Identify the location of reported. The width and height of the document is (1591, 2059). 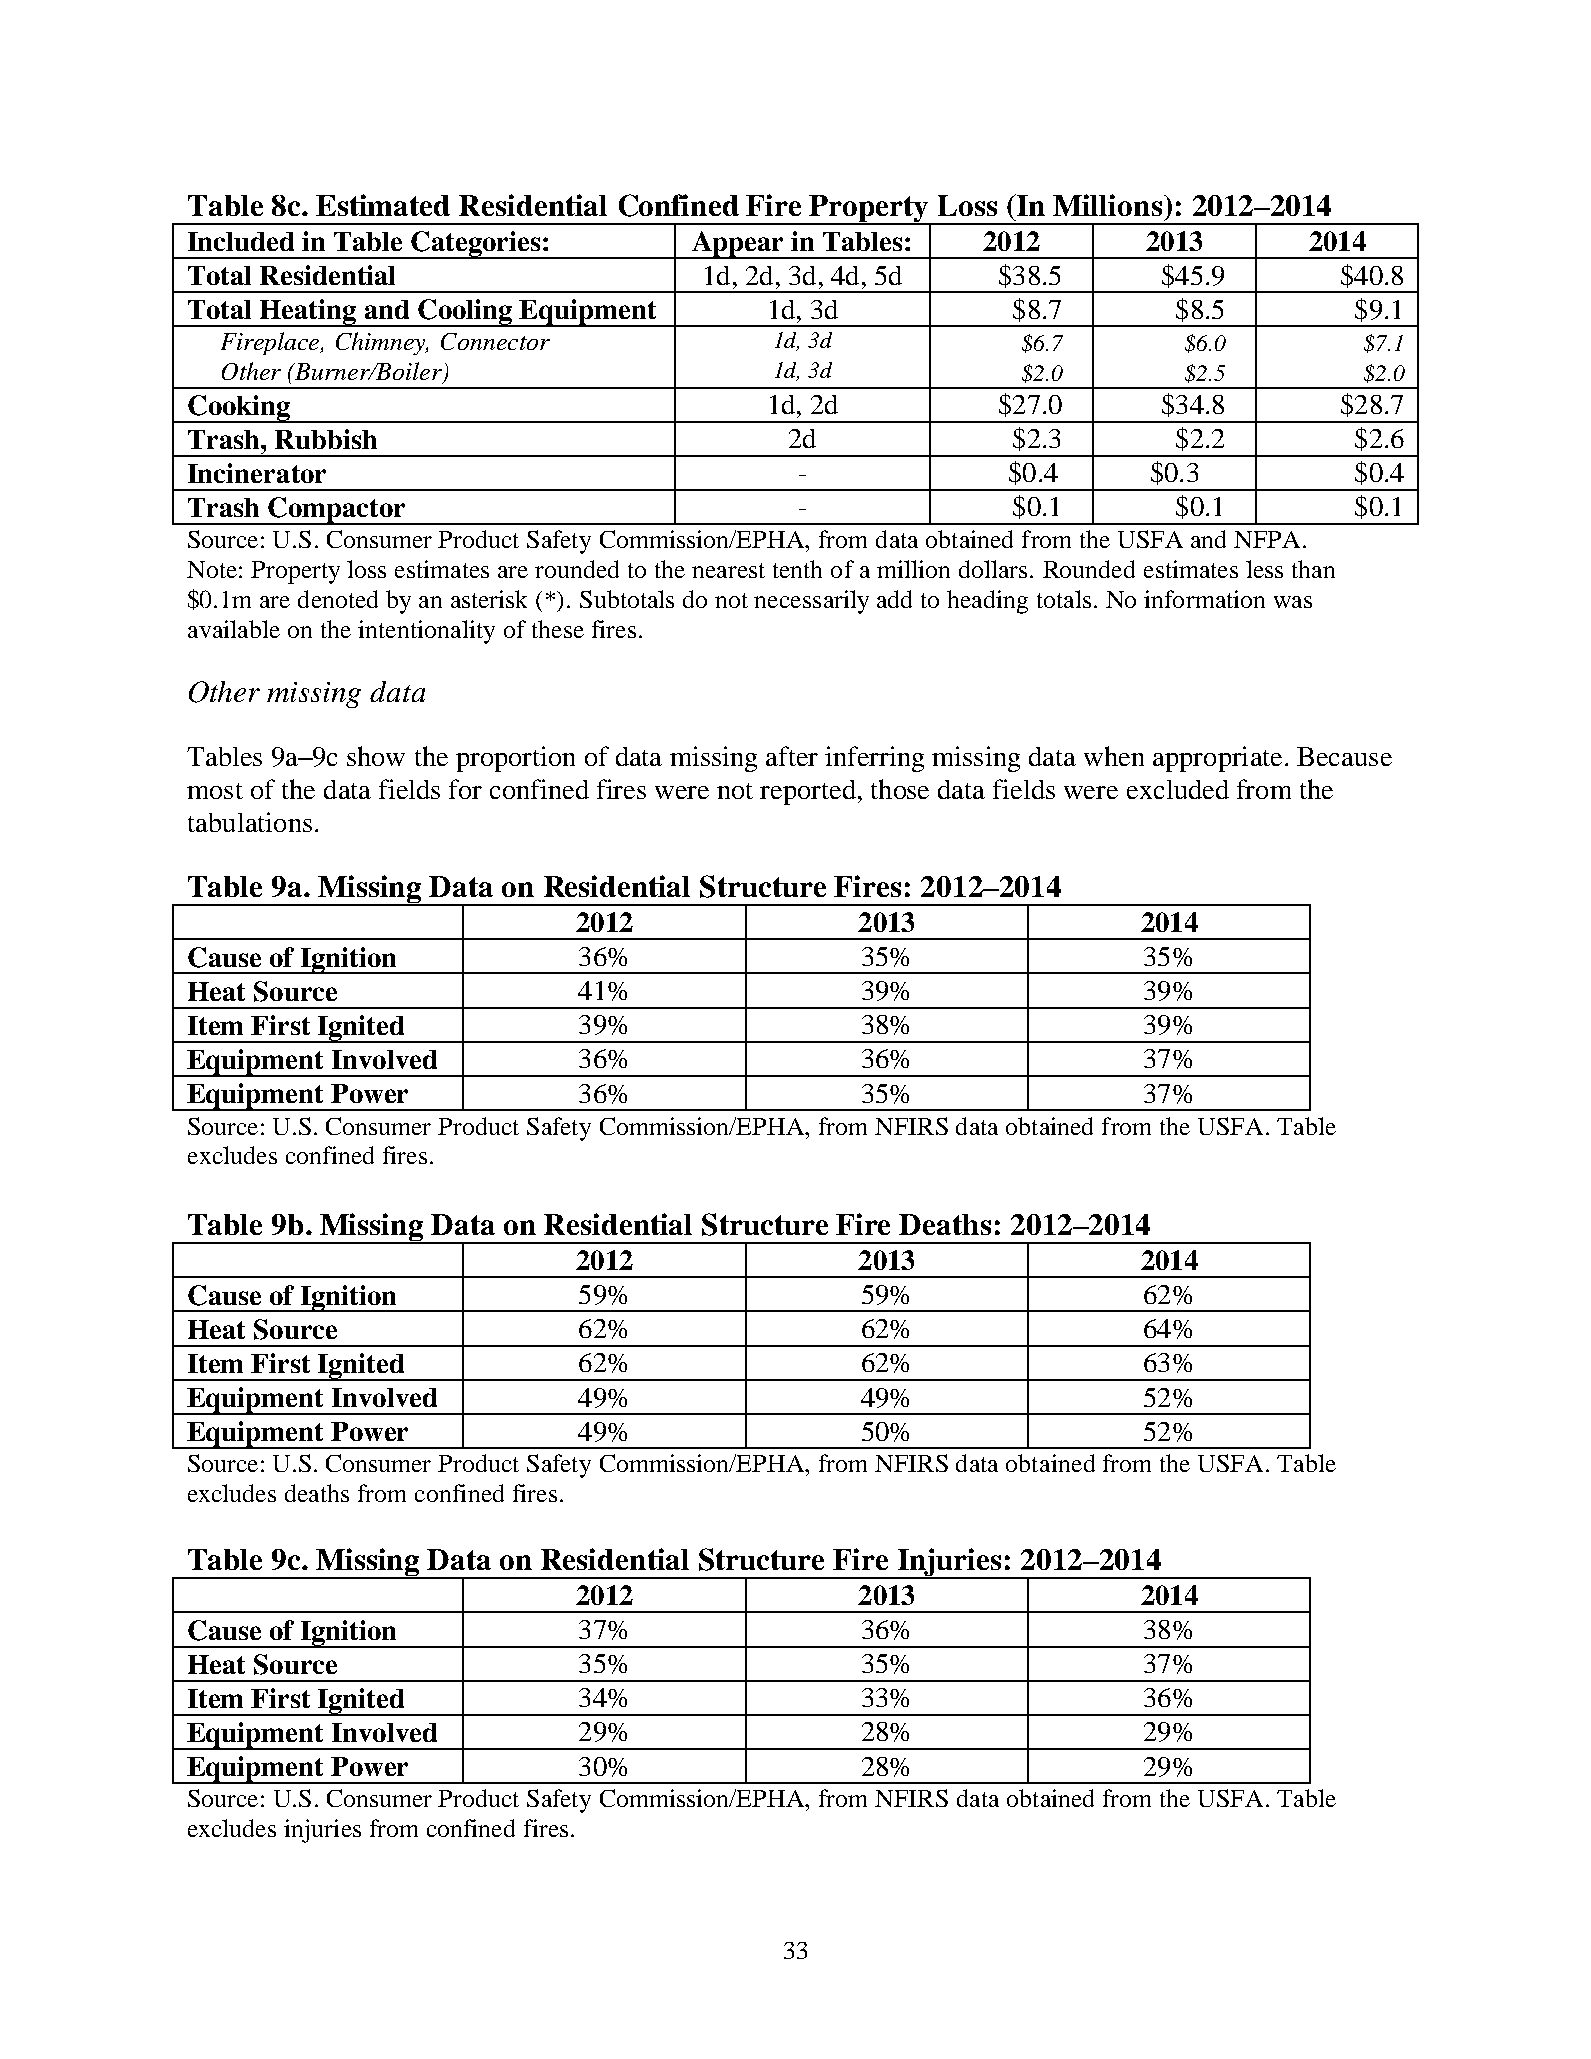
(808, 792).
